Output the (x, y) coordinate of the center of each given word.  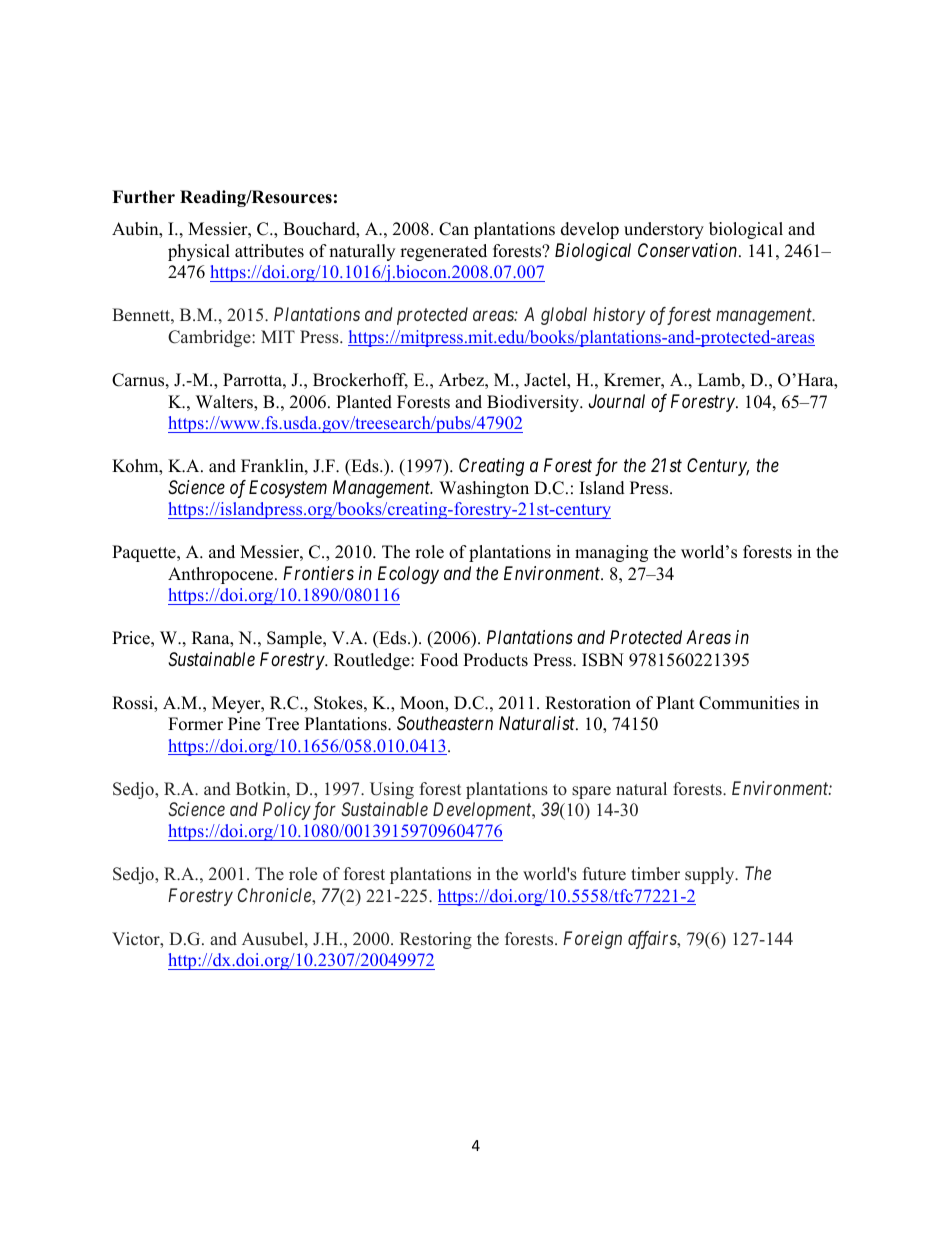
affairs (653, 940)
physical (199, 252)
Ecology (408, 575)
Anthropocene (222, 575)
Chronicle (275, 895)
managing (611, 553)
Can (454, 229)
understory (664, 230)
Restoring (436, 940)
